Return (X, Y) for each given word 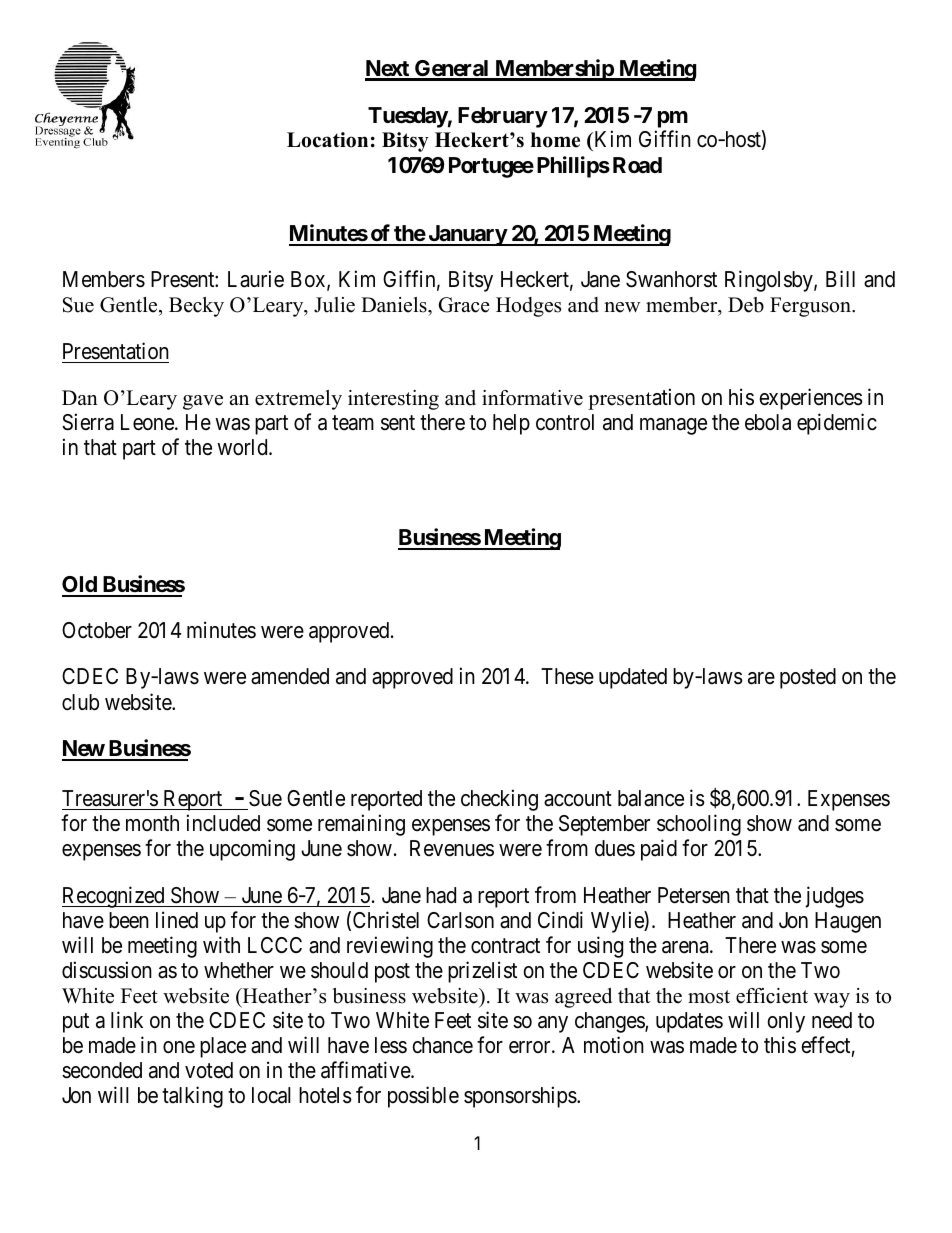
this (780, 1045)
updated (633, 678)
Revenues (452, 848)
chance (442, 1045)
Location (327, 140)
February (503, 117)
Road (637, 165)
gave (203, 402)
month (152, 823)
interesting (393, 400)
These (567, 676)
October (97, 630)
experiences (811, 399)
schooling (699, 825)
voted (209, 1070)
